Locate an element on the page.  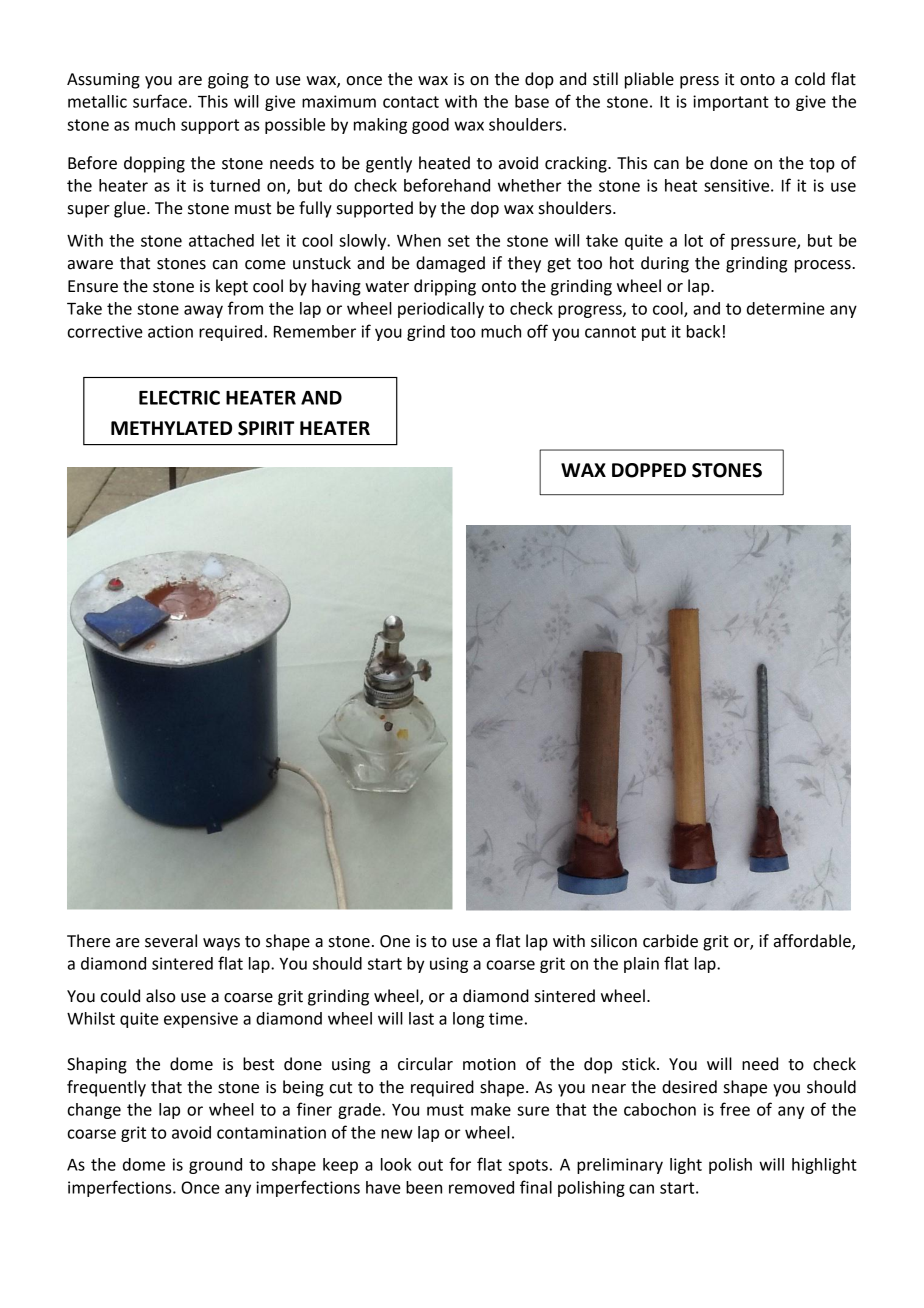
METHYLATED is located at coordinates (171, 428).
